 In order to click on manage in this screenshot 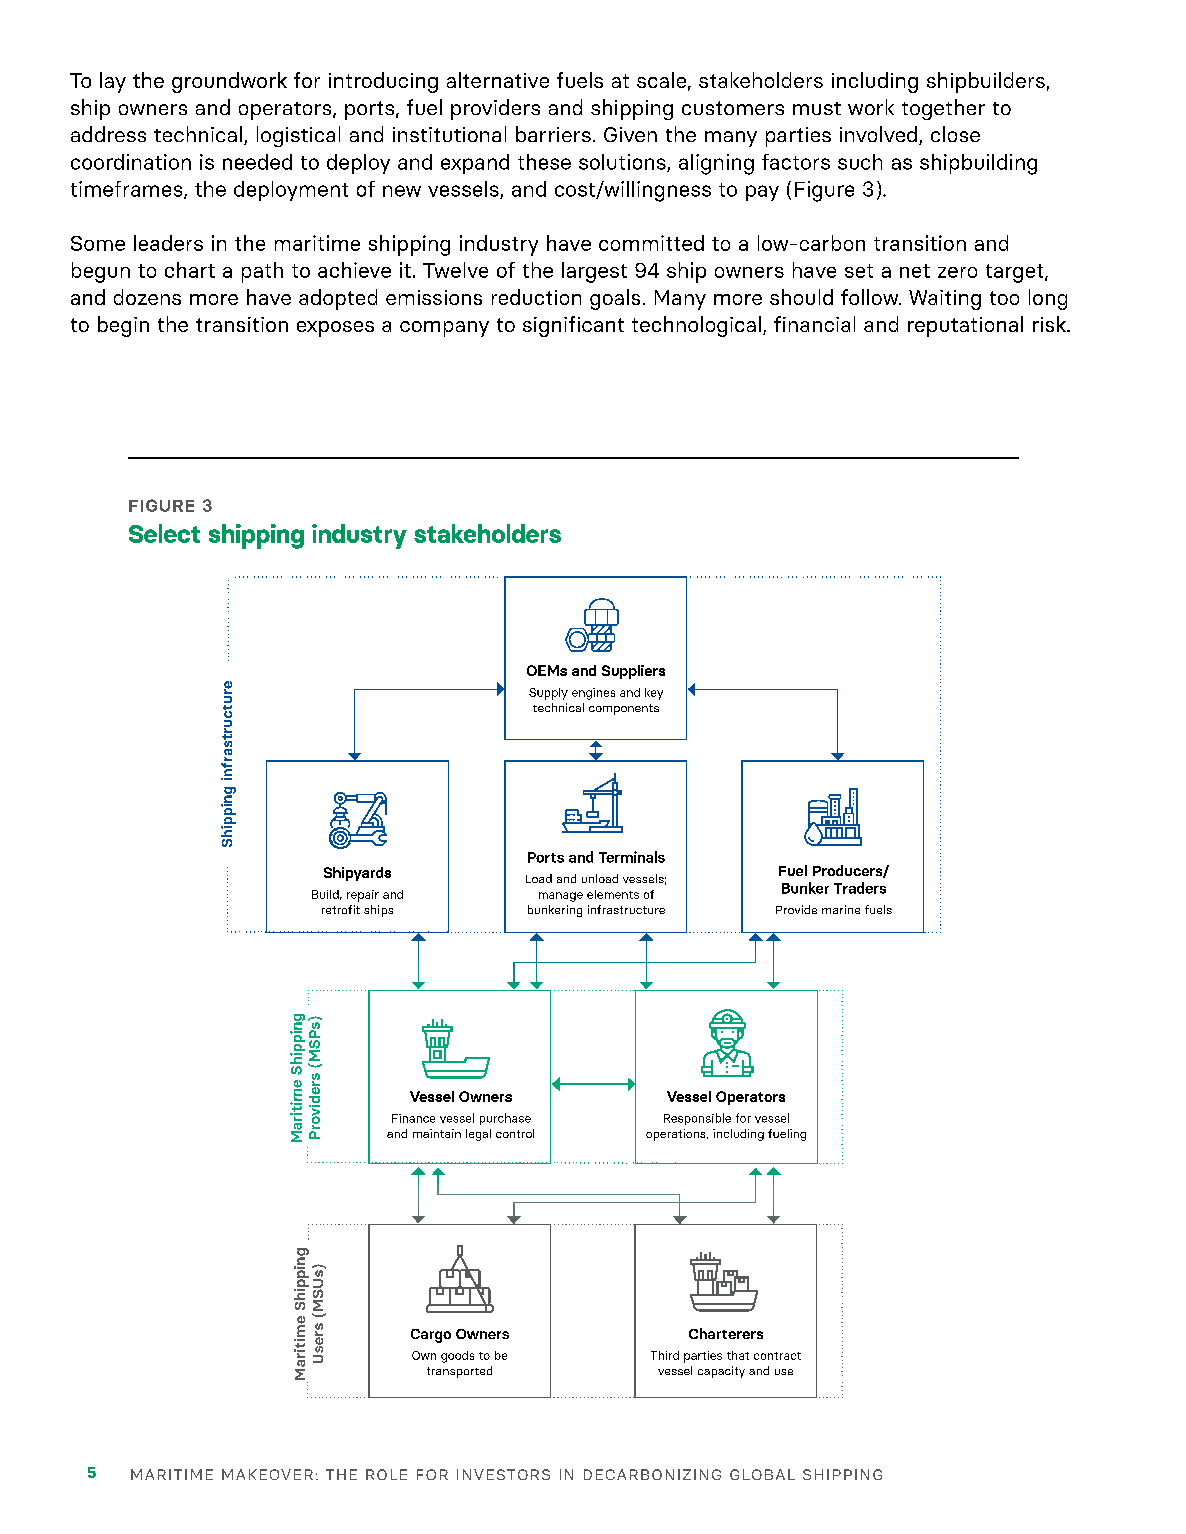, I will do `click(561, 897)`.
